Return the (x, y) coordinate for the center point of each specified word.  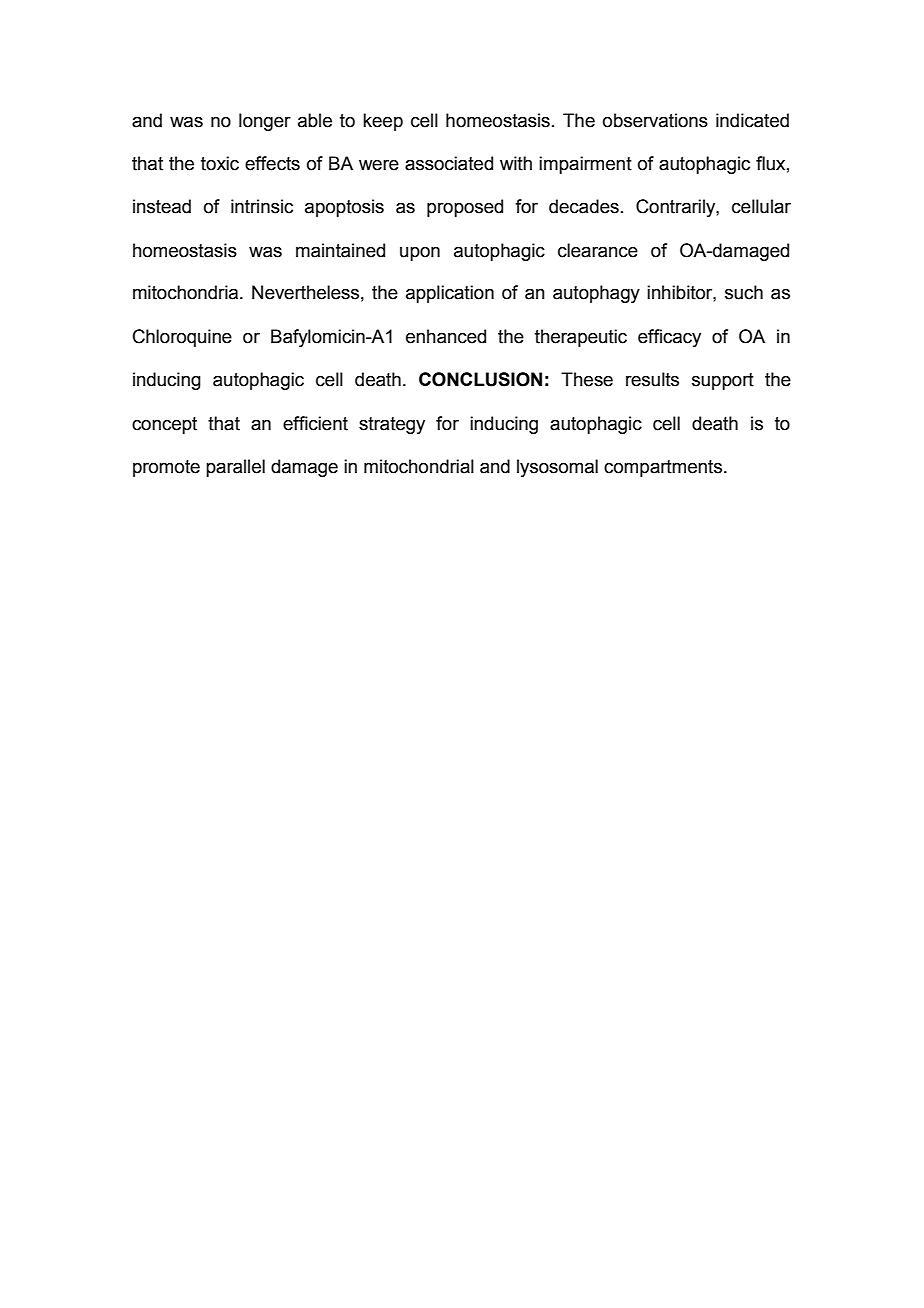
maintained (340, 250)
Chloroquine (182, 338)
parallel (235, 468)
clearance (598, 250)
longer (265, 122)
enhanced (446, 336)
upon (420, 254)
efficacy (669, 338)
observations (655, 120)
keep (383, 122)
